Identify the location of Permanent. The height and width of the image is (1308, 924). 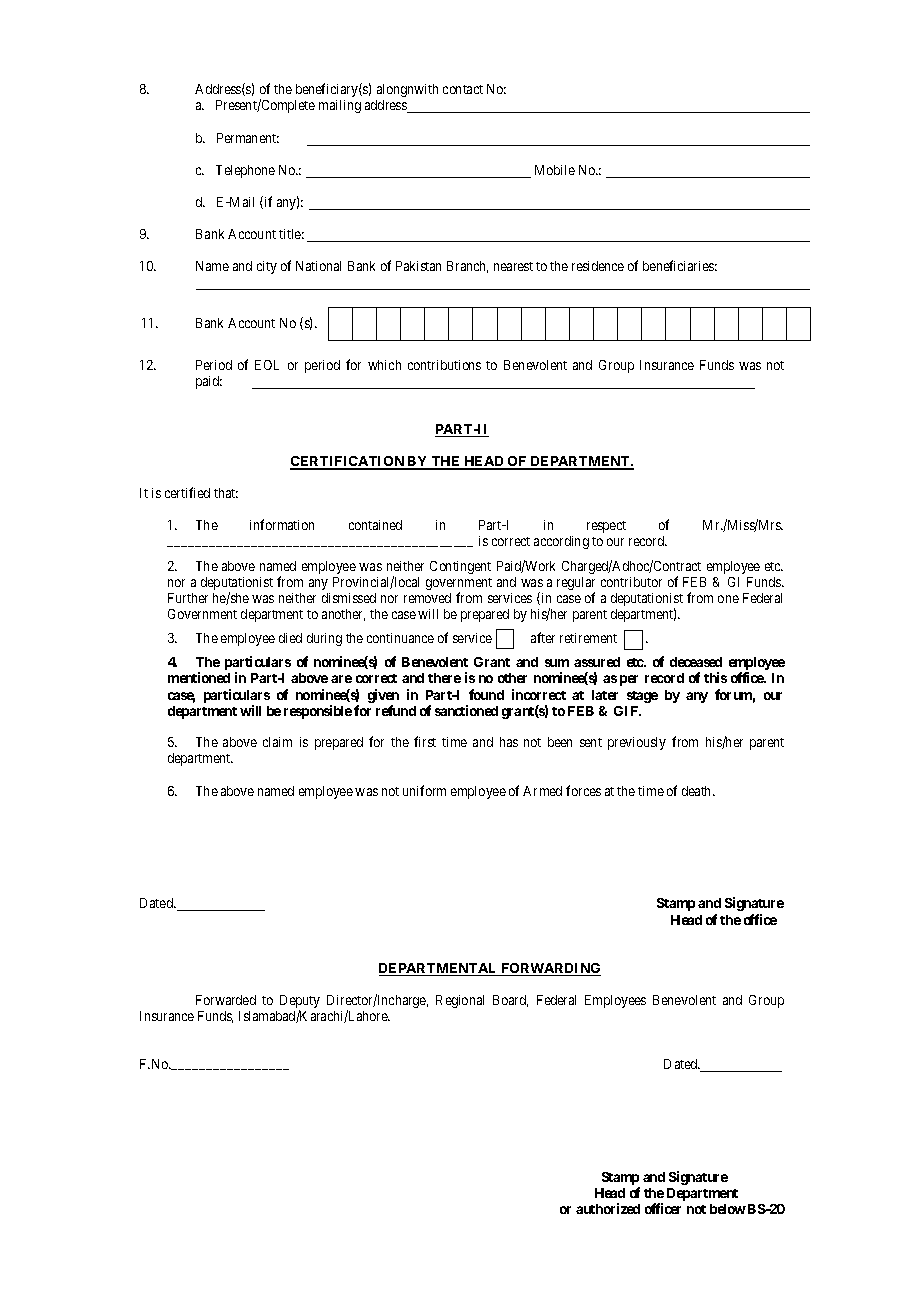
(248, 138).
